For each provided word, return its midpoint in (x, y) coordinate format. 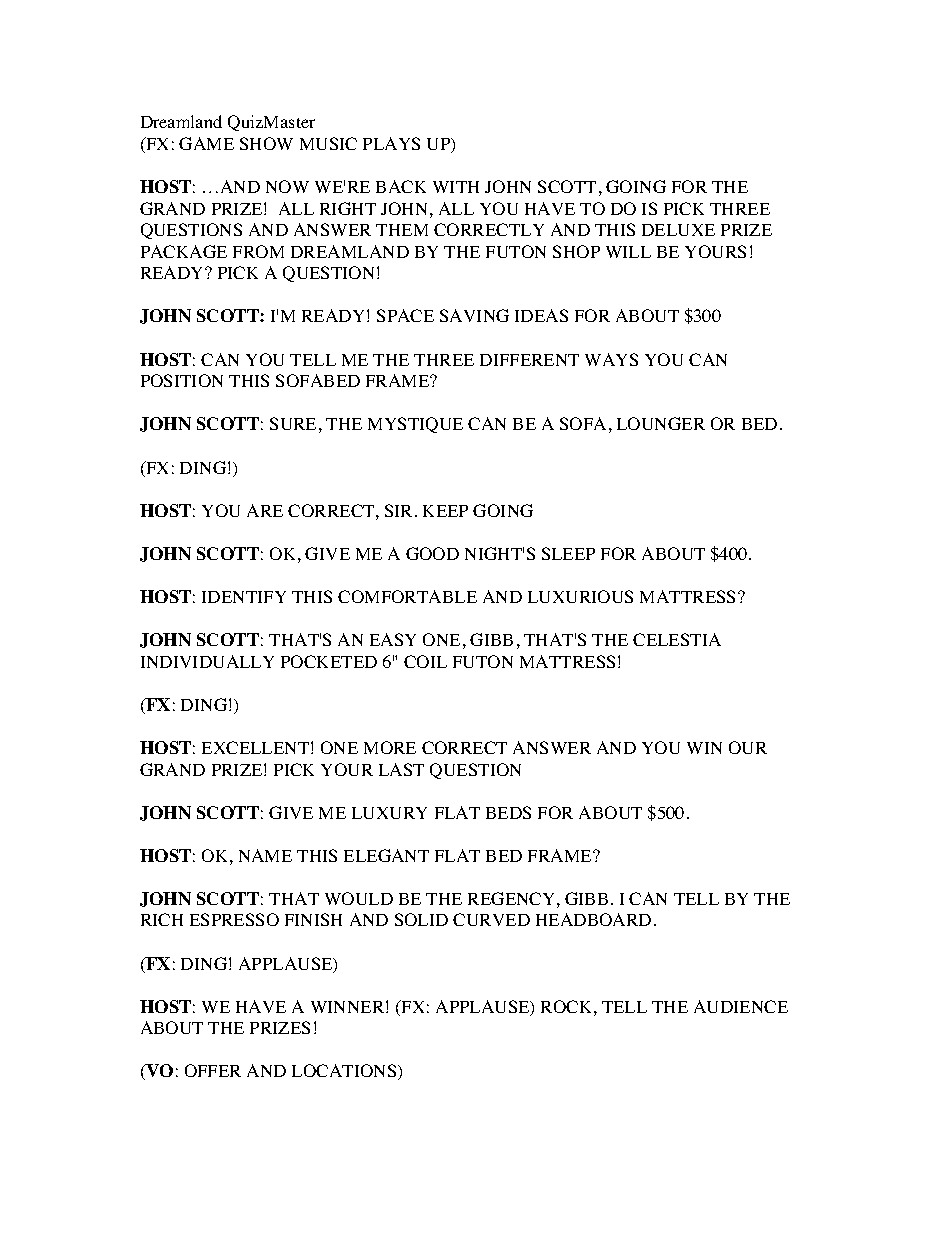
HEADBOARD (593, 919)
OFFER (213, 1070)
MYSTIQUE (415, 425)
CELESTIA (677, 639)
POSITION (182, 380)
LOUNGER (661, 423)
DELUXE (678, 230)
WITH (456, 187)
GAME (206, 143)
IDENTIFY (244, 597)
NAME (265, 855)
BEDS (508, 812)
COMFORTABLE (407, 596)
